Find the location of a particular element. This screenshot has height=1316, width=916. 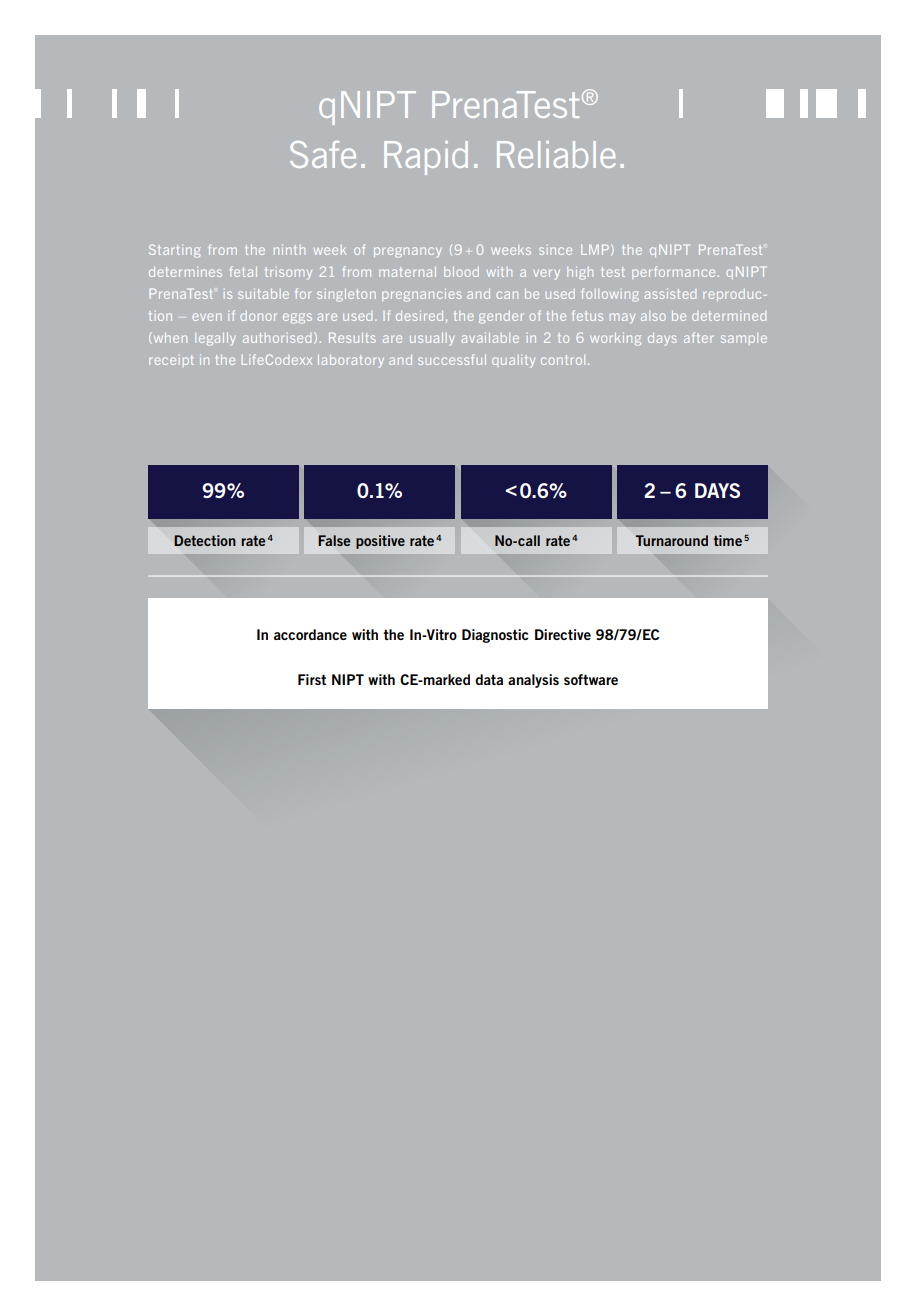

Safe is located at coordinates (323, 154).
